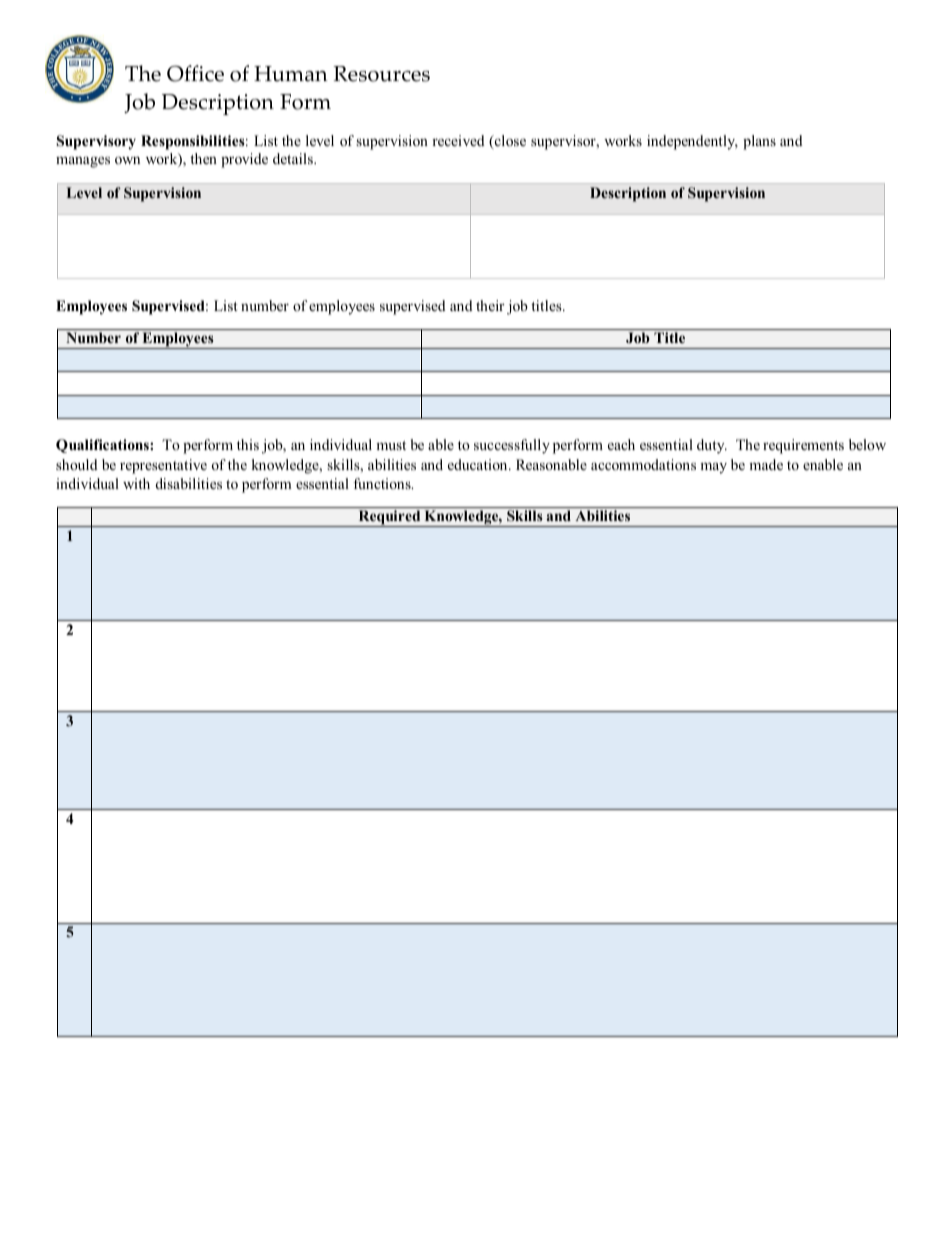 The height and width of the screenshot is (1233, 952). What do you see at coordinates (490, 305) in the screenshot?
I see `their` at bounding box center [490, 305].
